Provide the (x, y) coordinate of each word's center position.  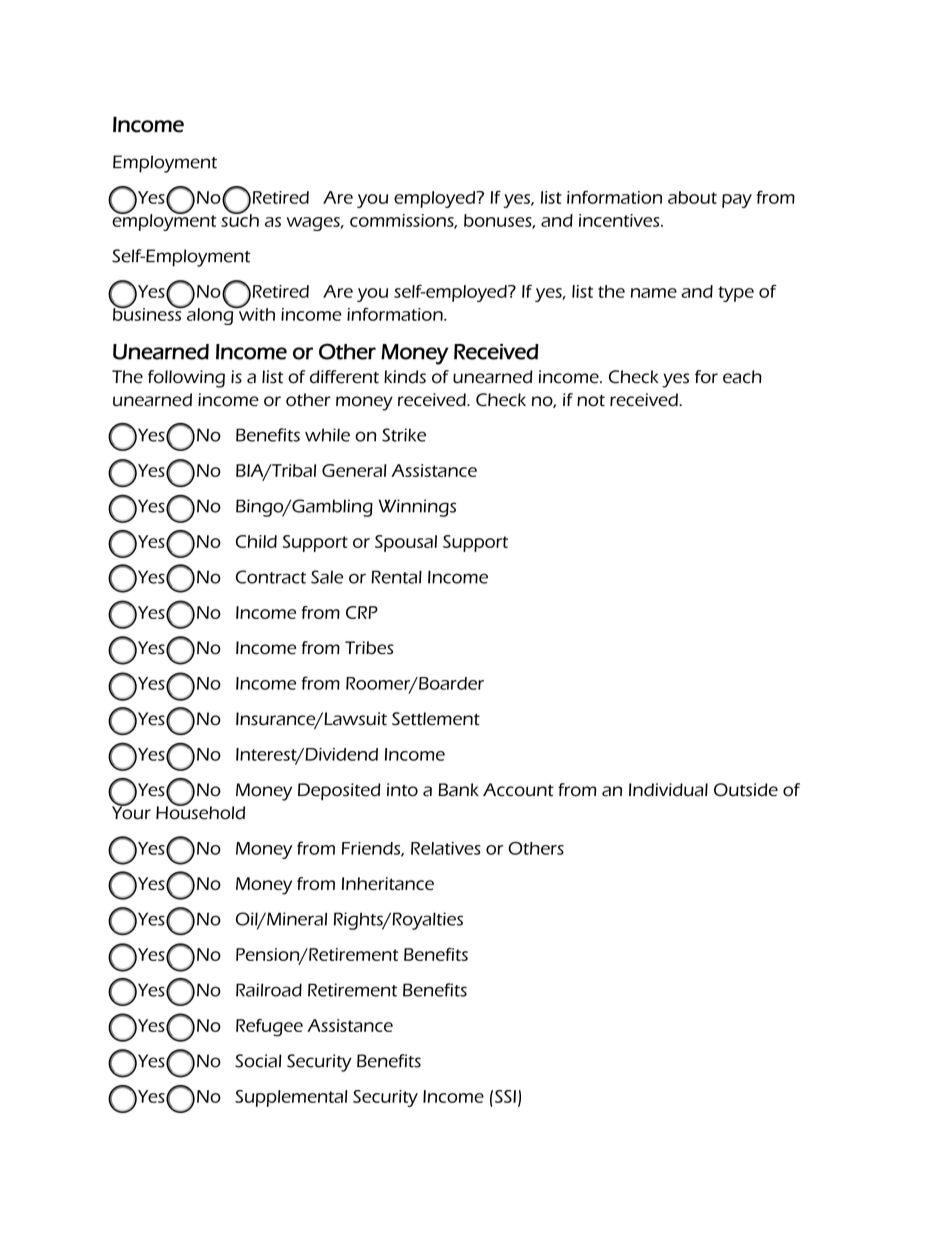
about (692, 197)
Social (258, 1061)
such (240, 219)
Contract (271, 577)
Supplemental (291, 1098)
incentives (620, 220)
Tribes (369, 648)
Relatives (446, 848)
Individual (668, 790)
